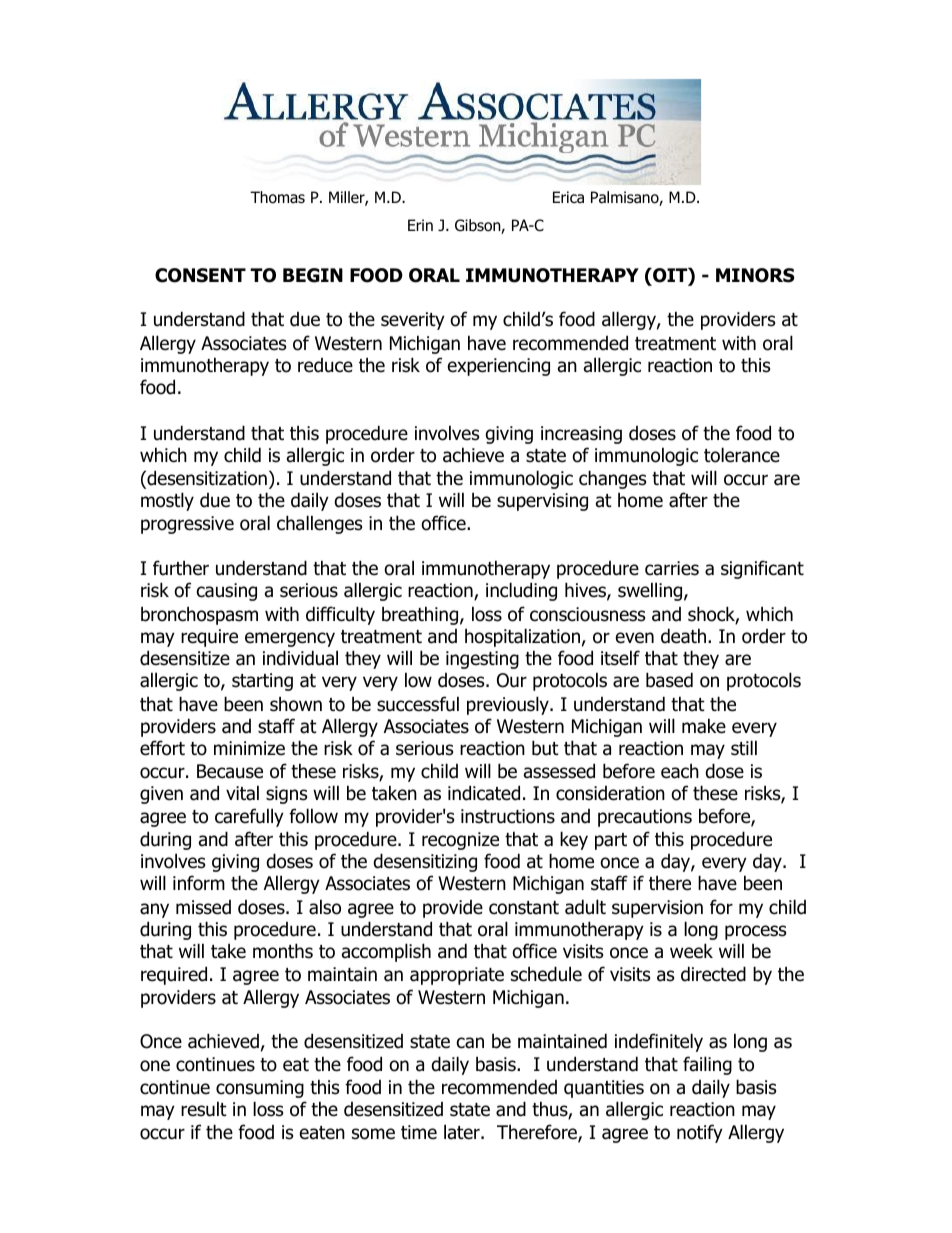 The height and width of the page is (1233, 952). I want to click on ingesting, so click(482, 660).
